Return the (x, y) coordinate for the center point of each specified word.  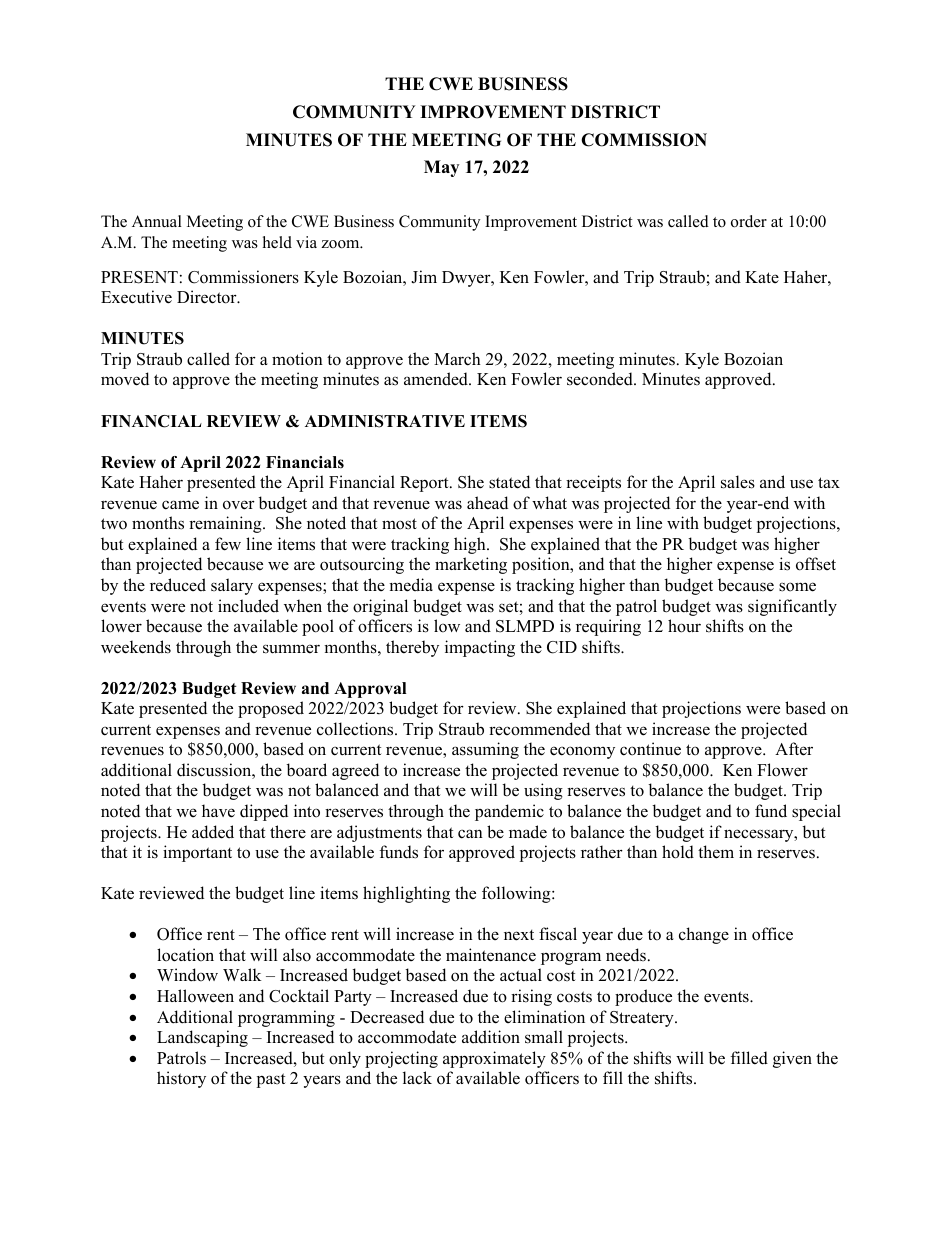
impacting (480, 648)
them (716, 852)
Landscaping (202, 1038)
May (441, 168)
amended (437, 379)
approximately (494, 1059)
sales (738, 482)
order (749, 221)
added (213, 832)
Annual (157, 221)
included (248, 606)
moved (125, 379)
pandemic (509, 812)
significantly (792, 607)
